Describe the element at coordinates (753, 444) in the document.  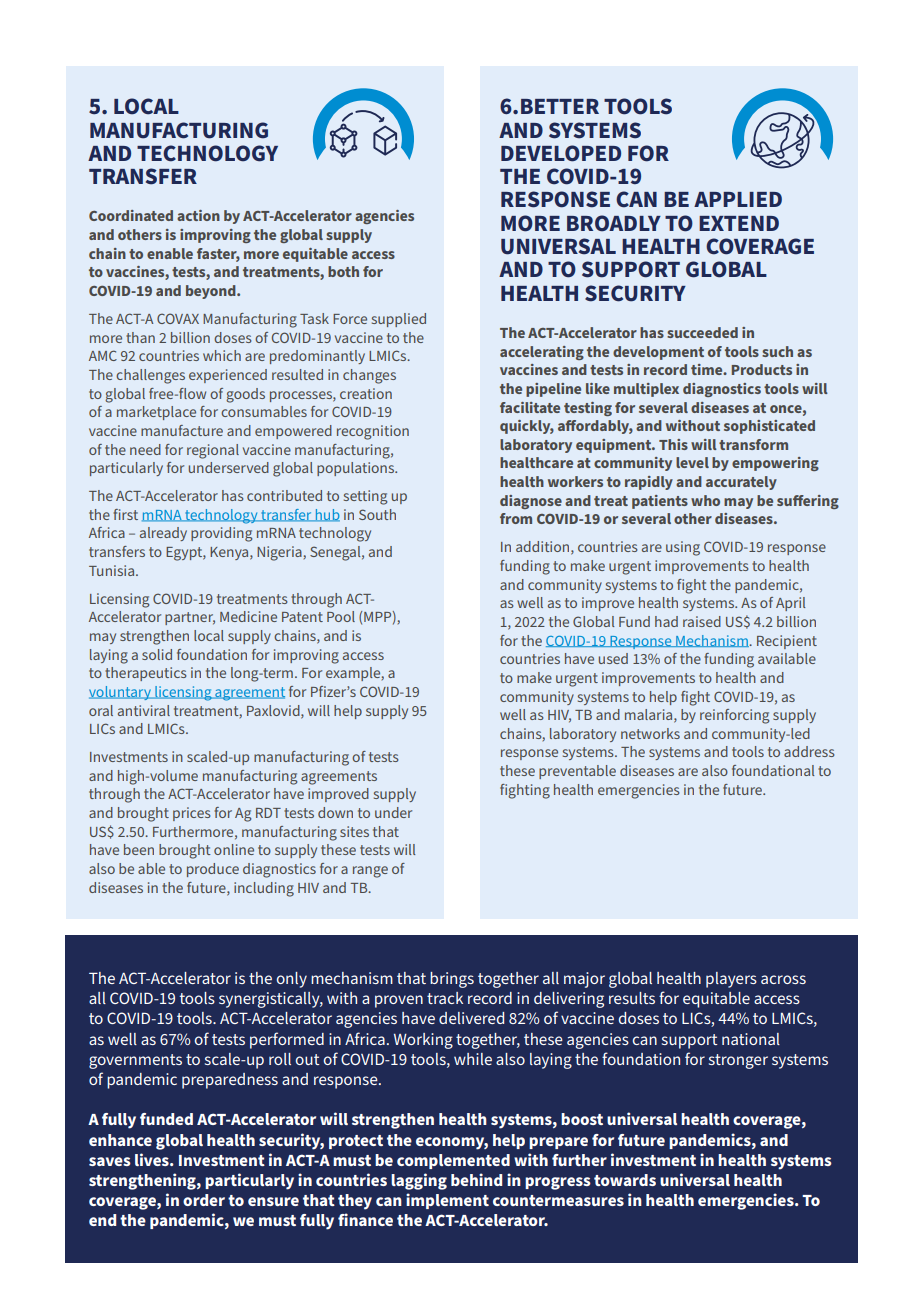
I see `transform` at that location.
